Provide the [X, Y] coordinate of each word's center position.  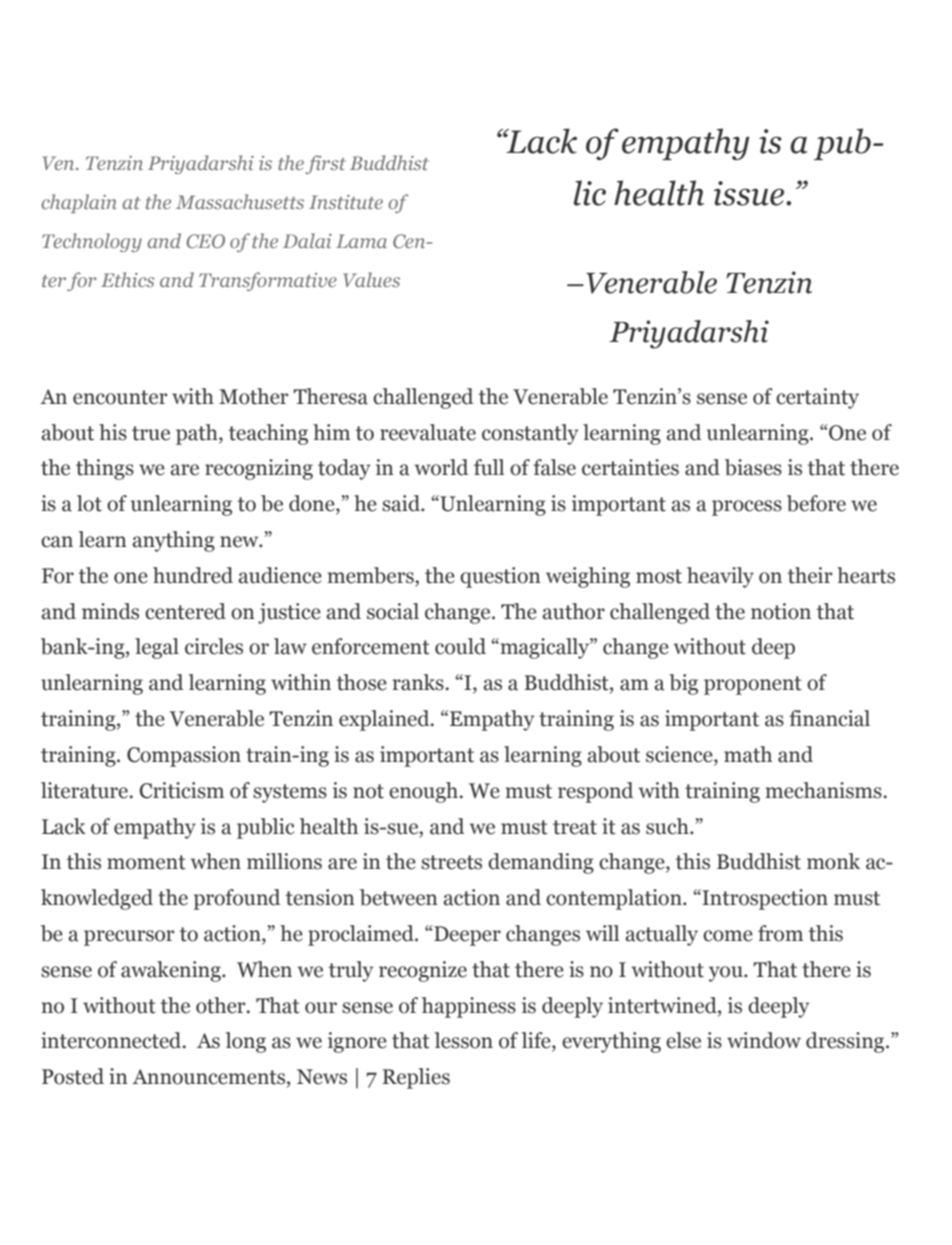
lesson [464, 1040]
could [460, 646]
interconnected [112, 1040]
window [764, 1040]
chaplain [79, 203]
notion [781, 611]
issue [750, 193]
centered [185, 611]
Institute [346, 202]
